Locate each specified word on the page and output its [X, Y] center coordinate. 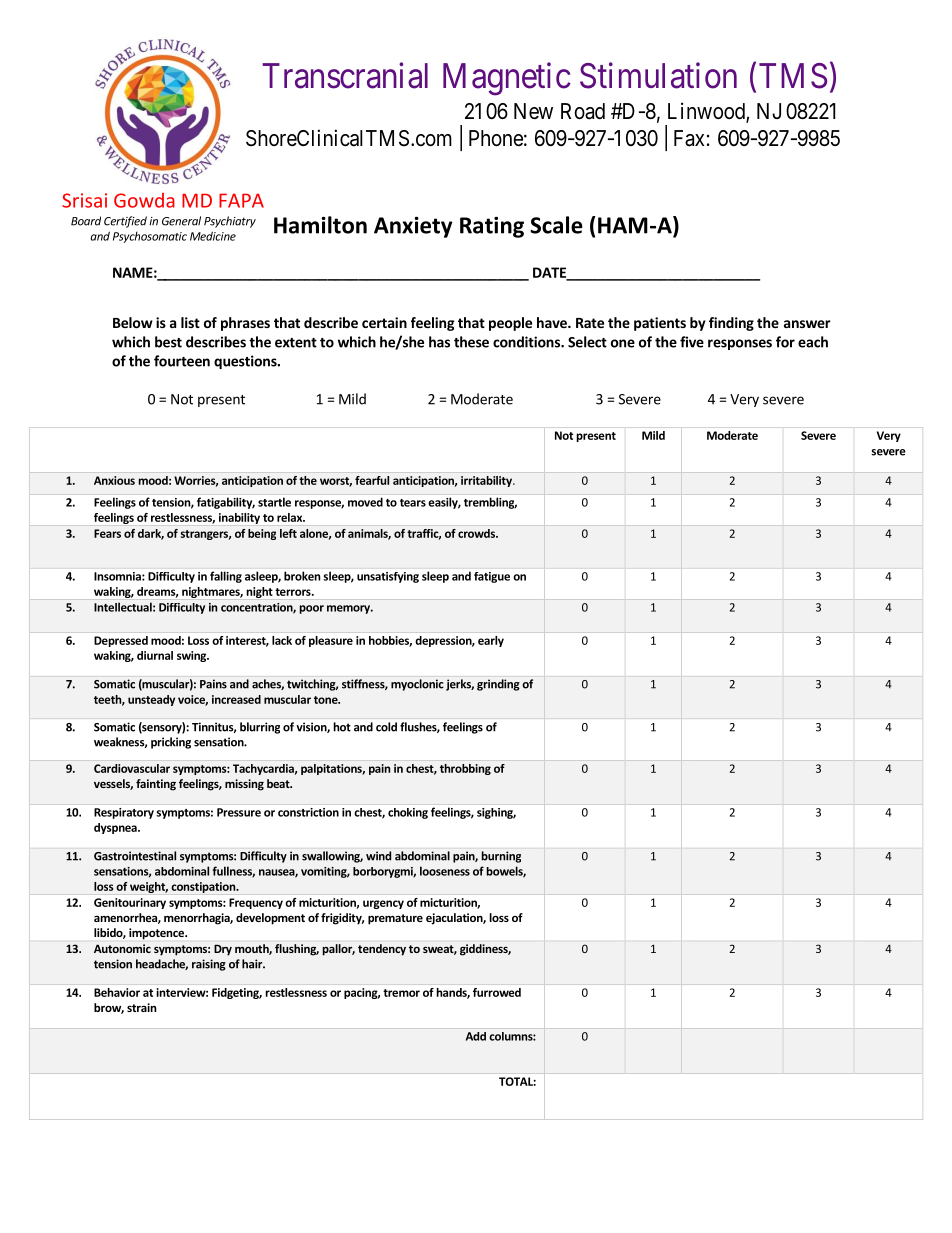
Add [476, 1036]
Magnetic [507, 79]
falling [226, 577]
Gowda [144, 200]
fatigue [492, 577]
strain [142, 1007]
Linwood [707, 112]
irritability [487, 481]
